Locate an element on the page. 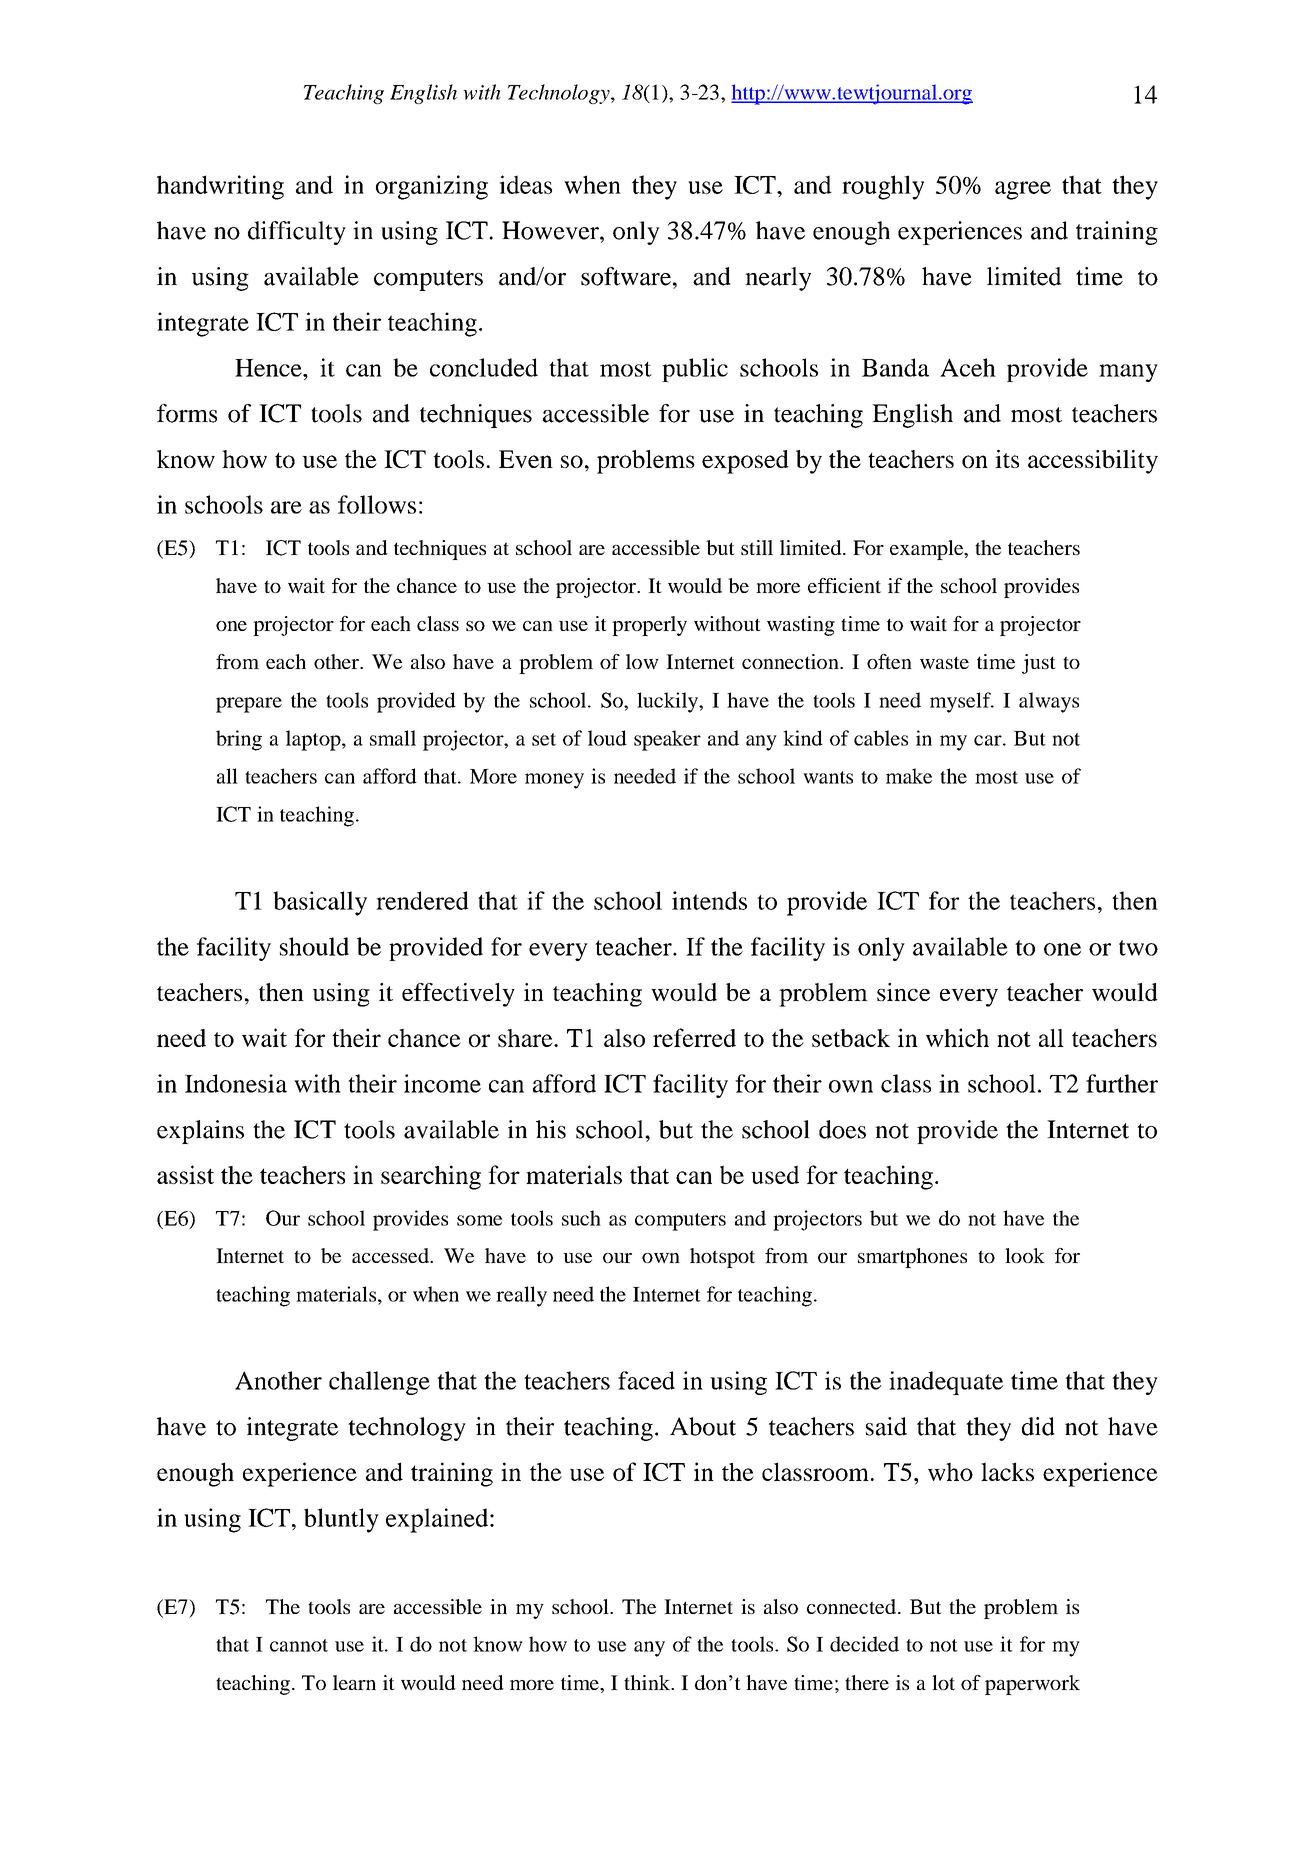  However is located at coordinates (551, 230).
